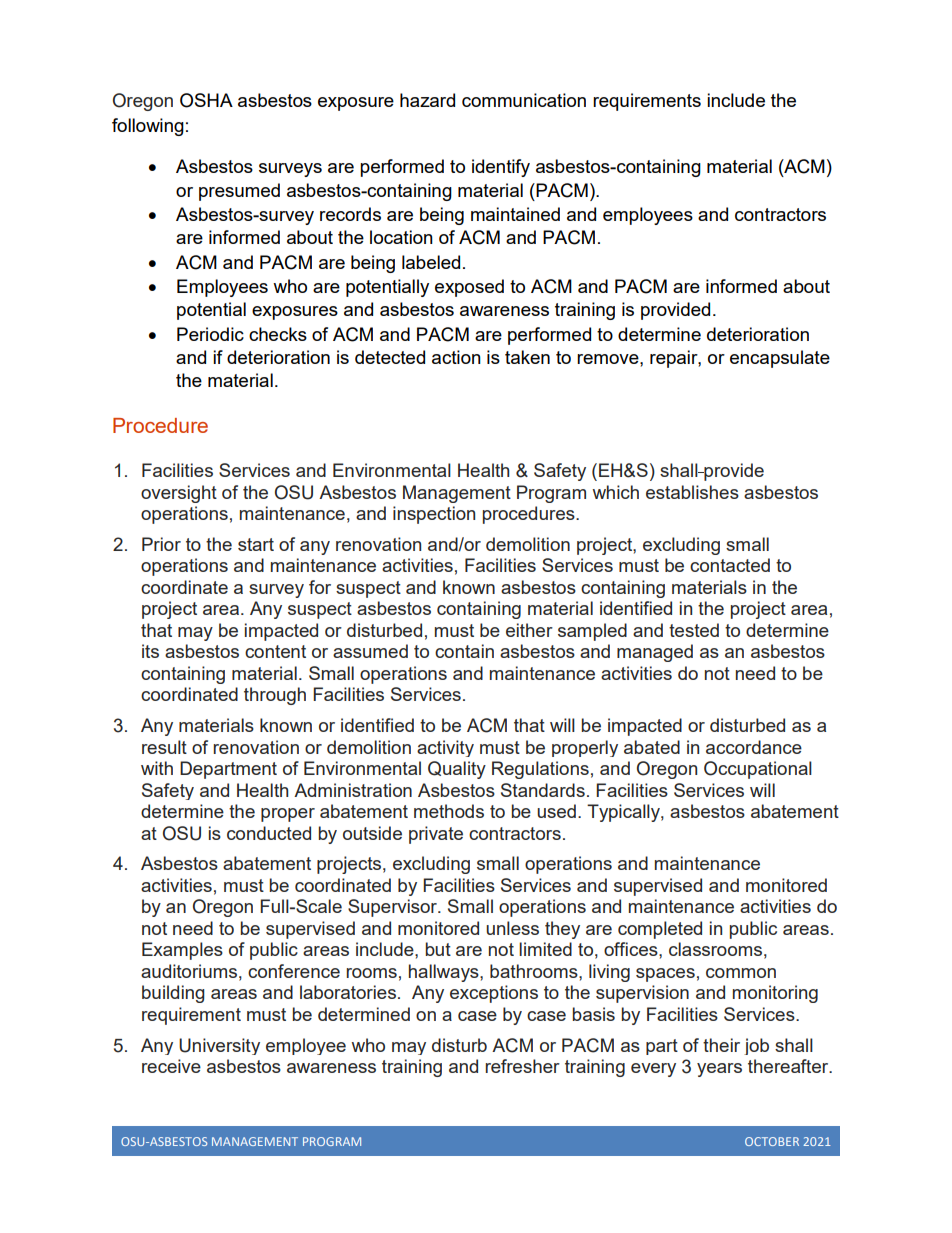  What do you see at coordinates (780, 359) in the image?
I see `encapsulate` at bounding box center [780, 359].
